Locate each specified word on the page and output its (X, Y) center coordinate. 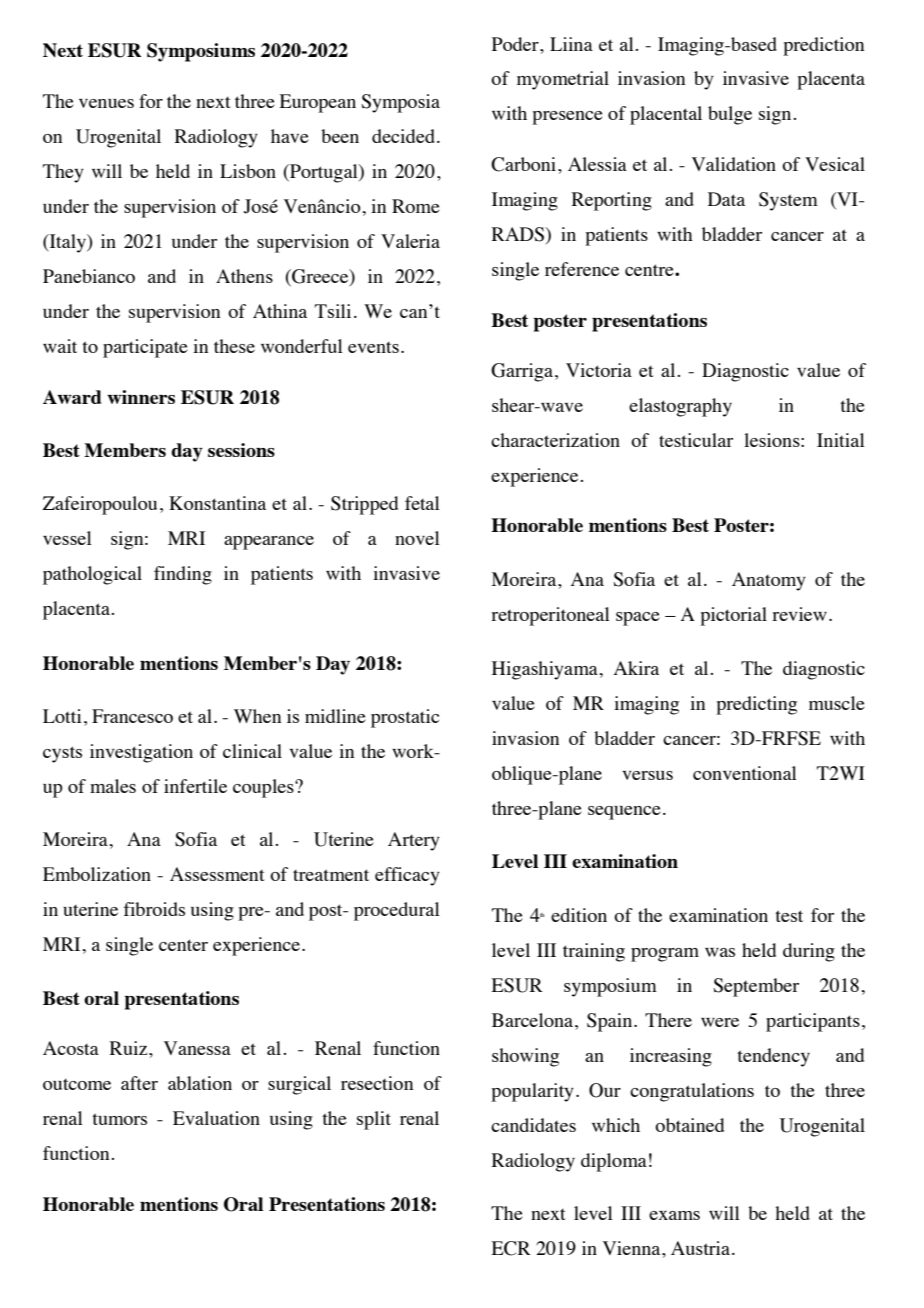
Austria (702, 1248)
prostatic (405, 718)
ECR (511, 1248)
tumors (119, 1119)
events (373, 347)
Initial (841, 440)
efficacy (407, 876)
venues (106, 103)
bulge (730, 115)
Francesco (132, 716)
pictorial (733, 616)
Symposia (400, 103)
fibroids (154, 909)
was (720, 952)
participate (145, 348)
